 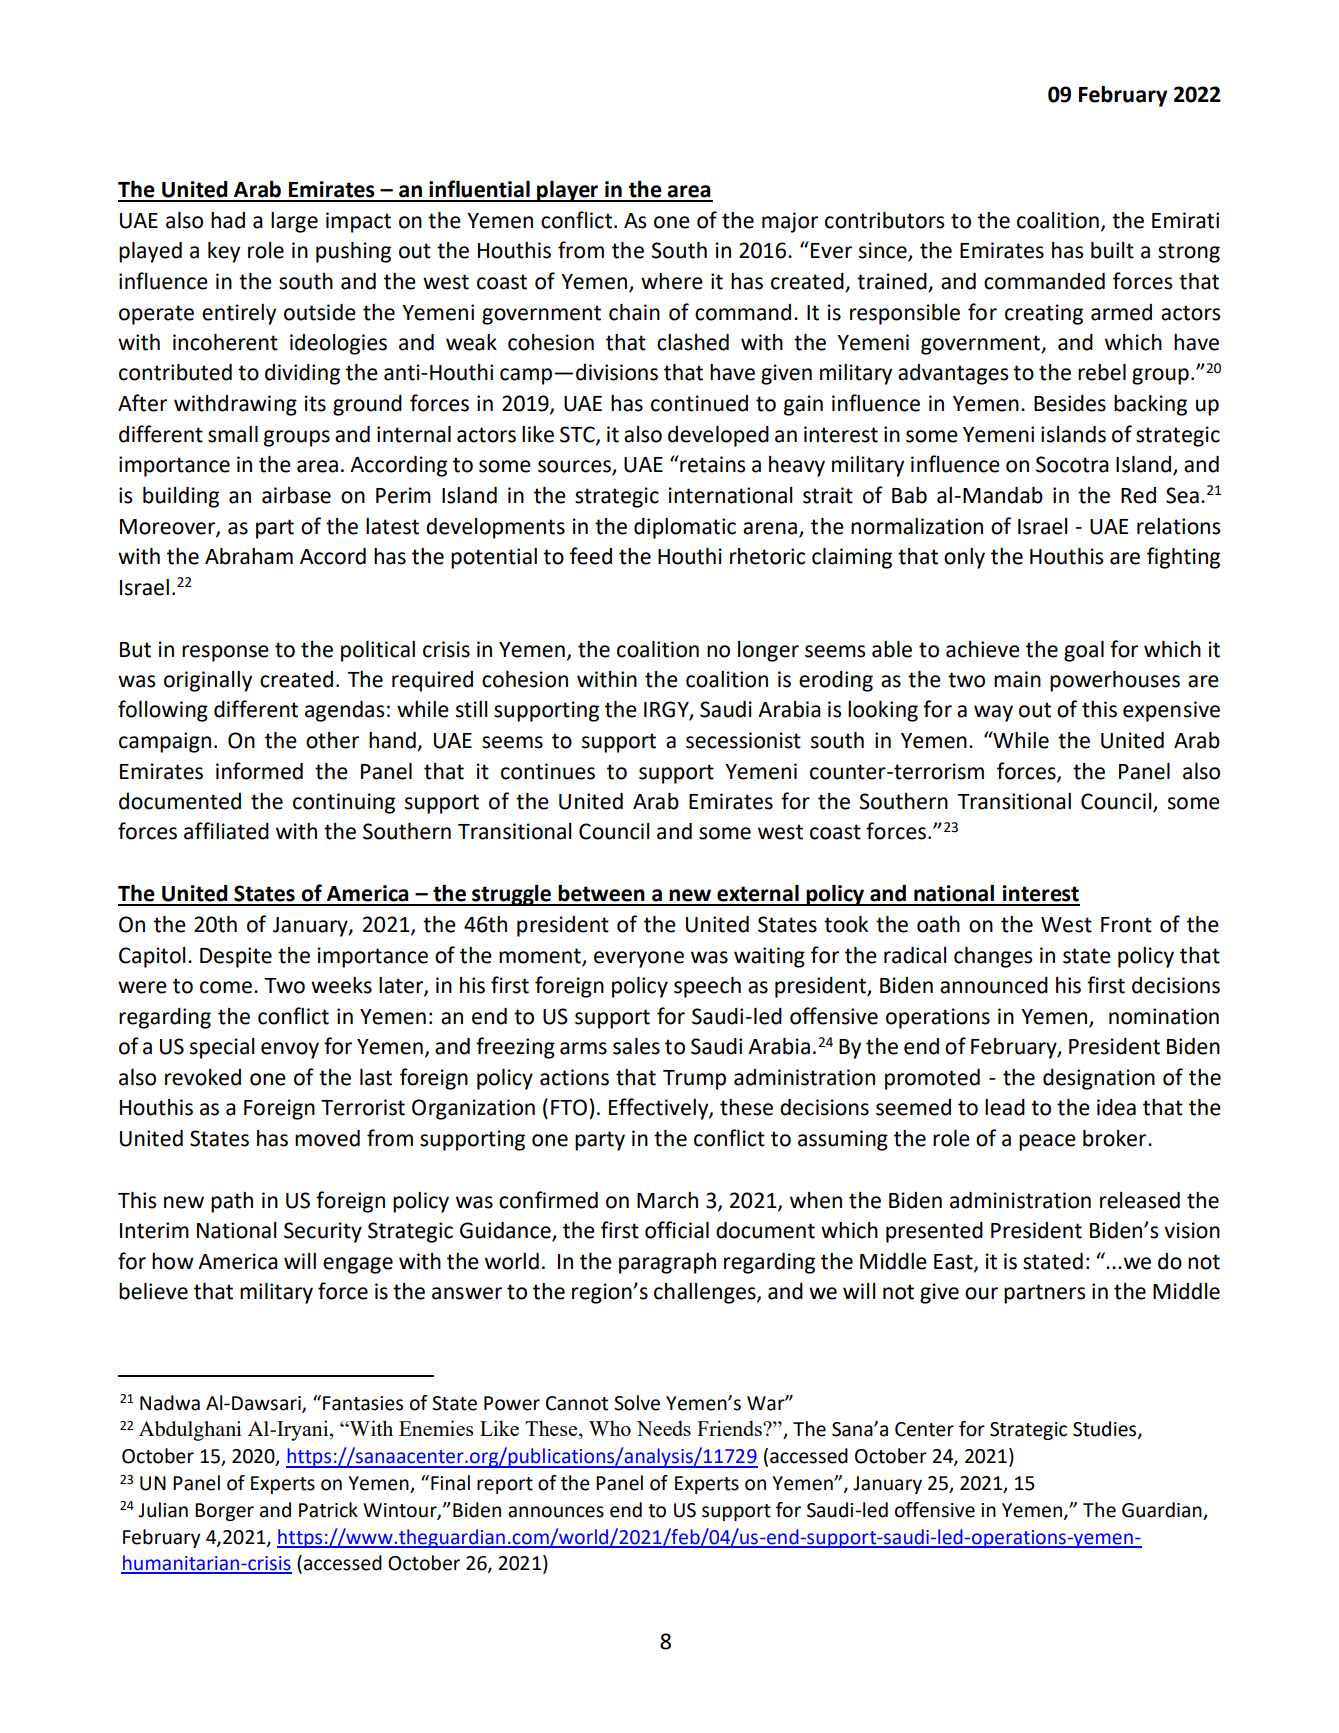 What do you see at coordinates (294, 222) in the document?
I see `large` at bounding box center [294, 222].
